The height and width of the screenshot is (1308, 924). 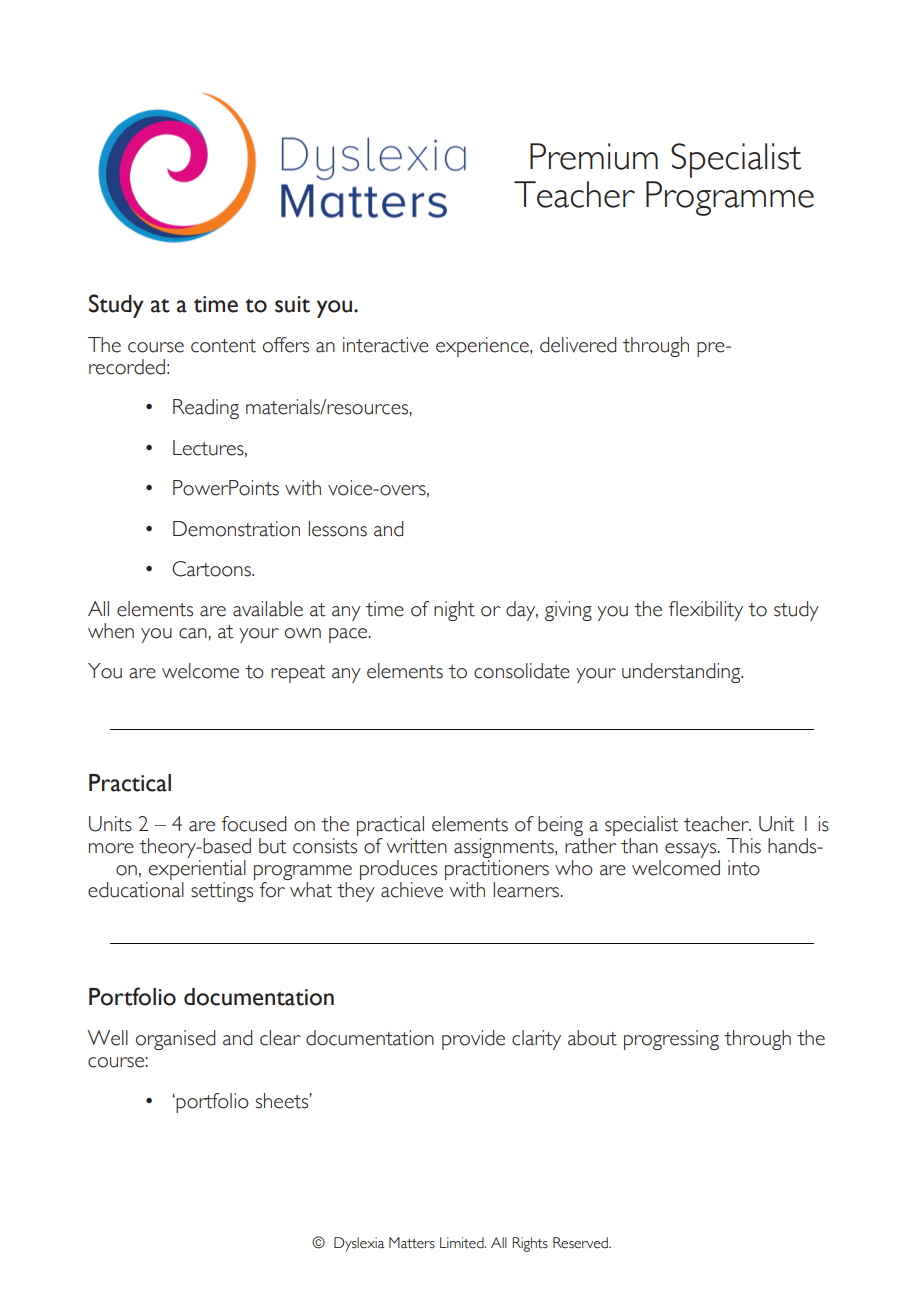 I want to click on suit, so click(x=292, y=304).
